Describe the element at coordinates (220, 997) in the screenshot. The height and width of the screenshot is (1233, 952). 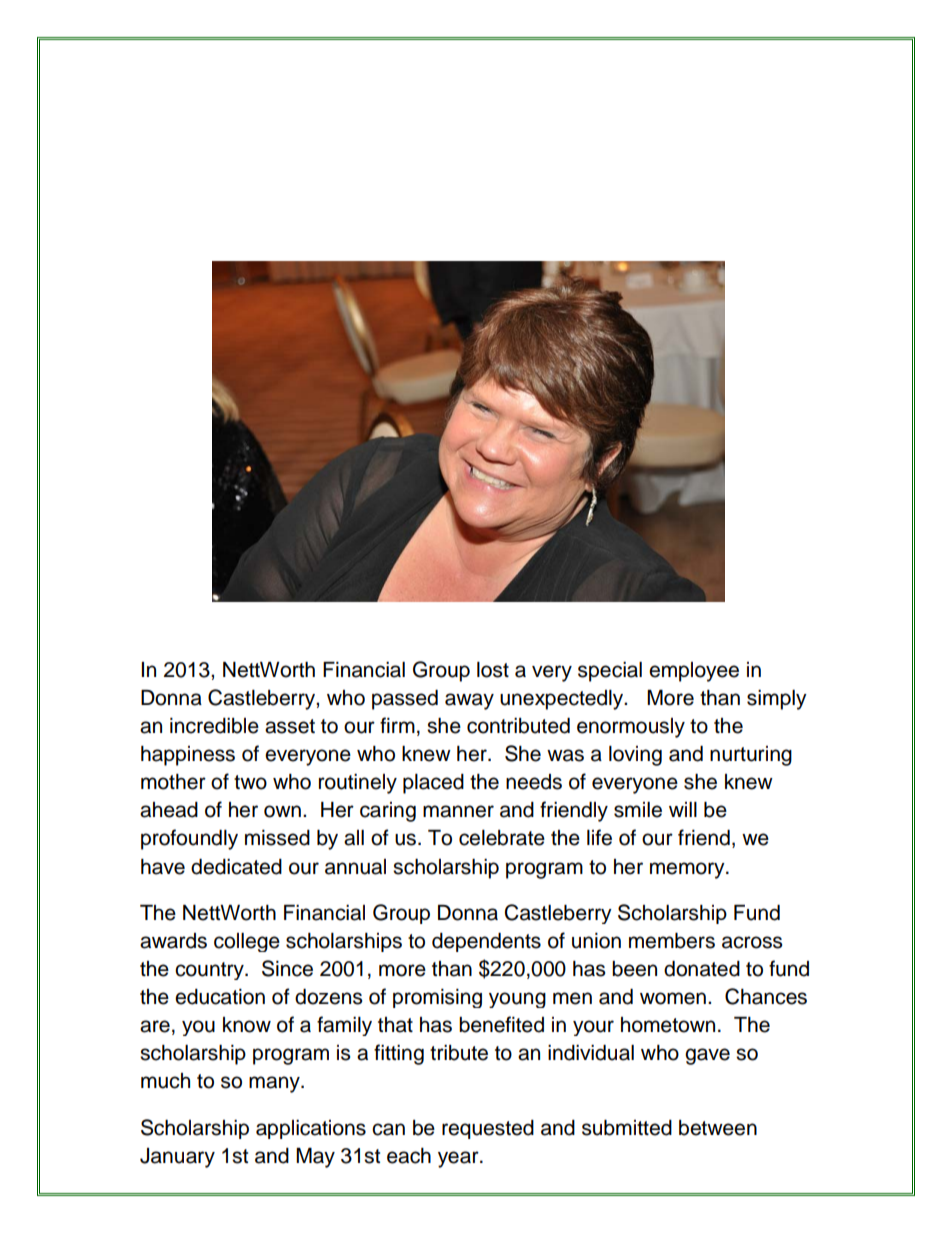
I see `education` at that location.
